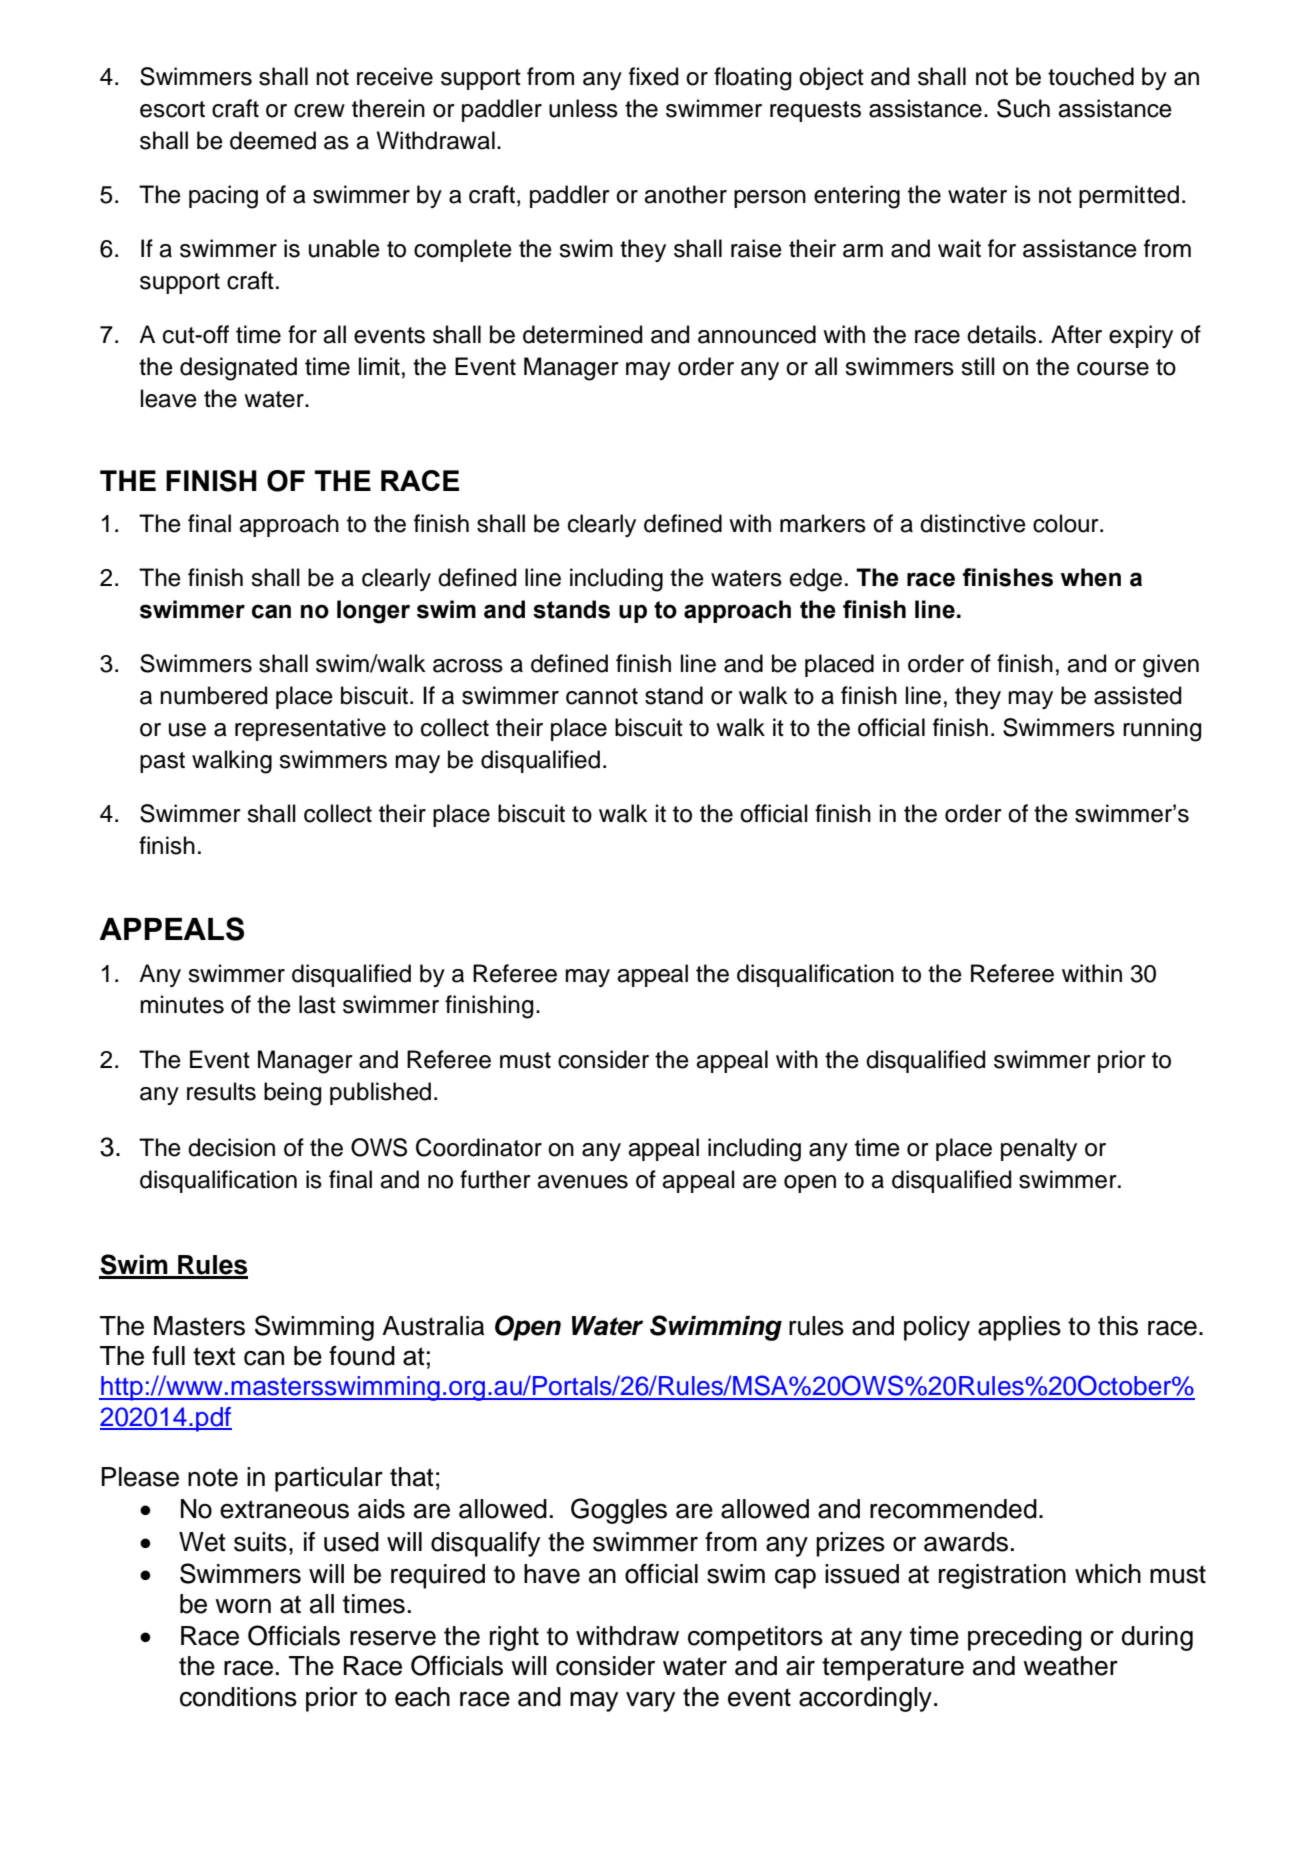  What do you see at coordinates (238, 1697) in the page?
I see `conditions` at bounding box center [238, 1697].
